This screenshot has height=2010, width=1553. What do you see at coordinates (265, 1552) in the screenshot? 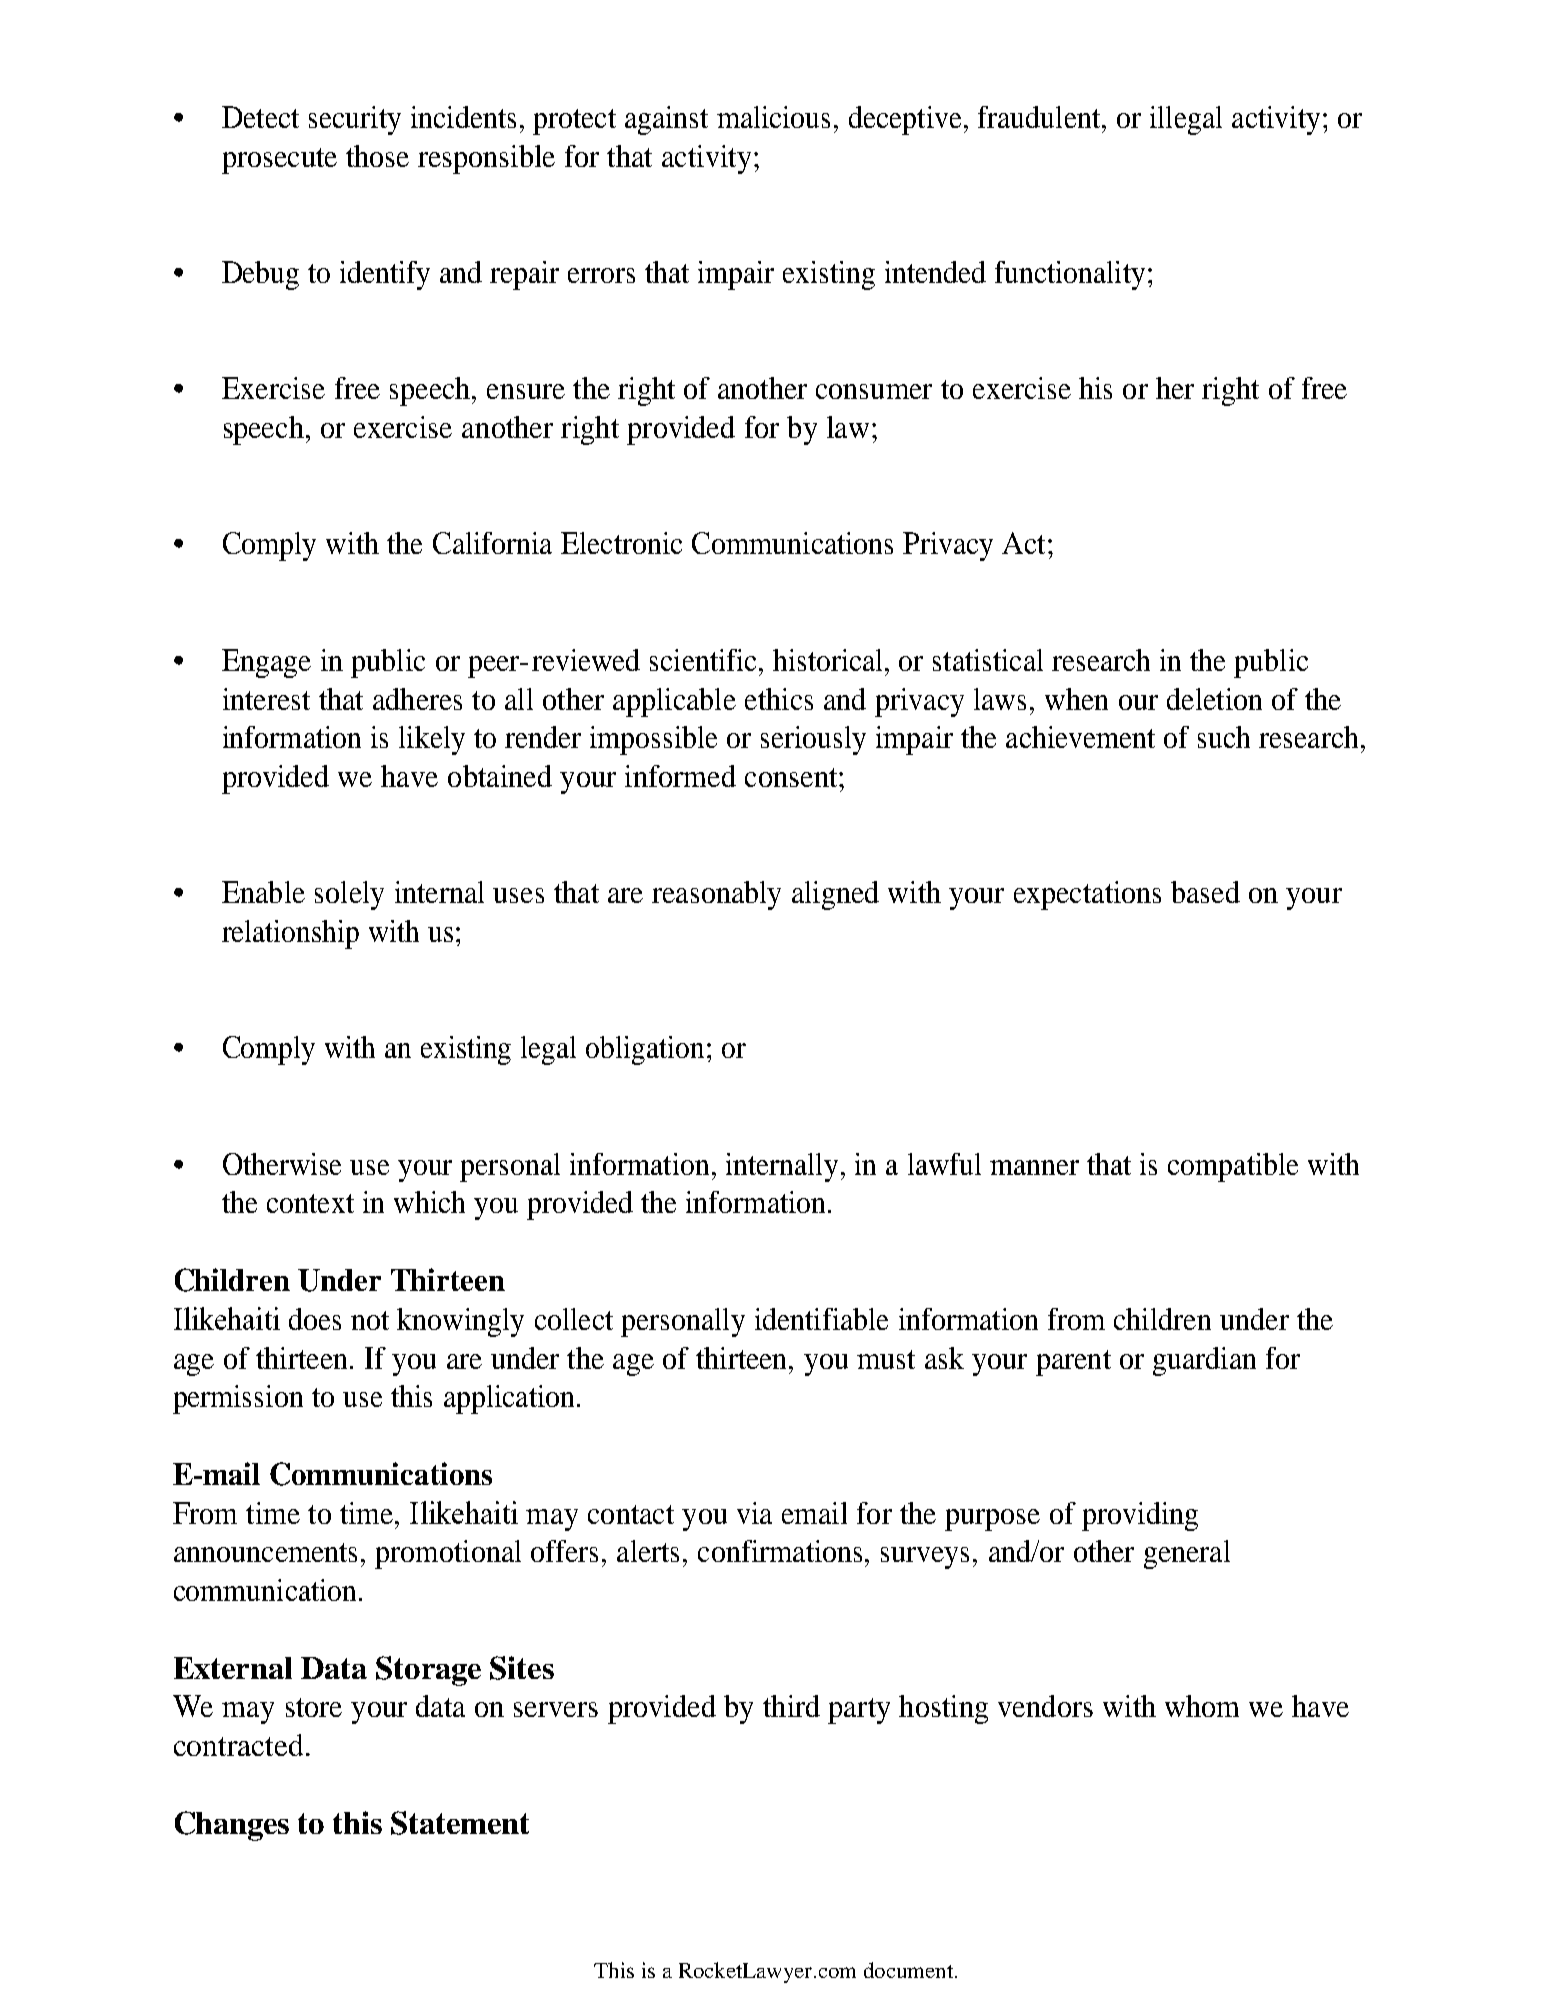
I see `announcements` at bounding box center [265, 1552].
